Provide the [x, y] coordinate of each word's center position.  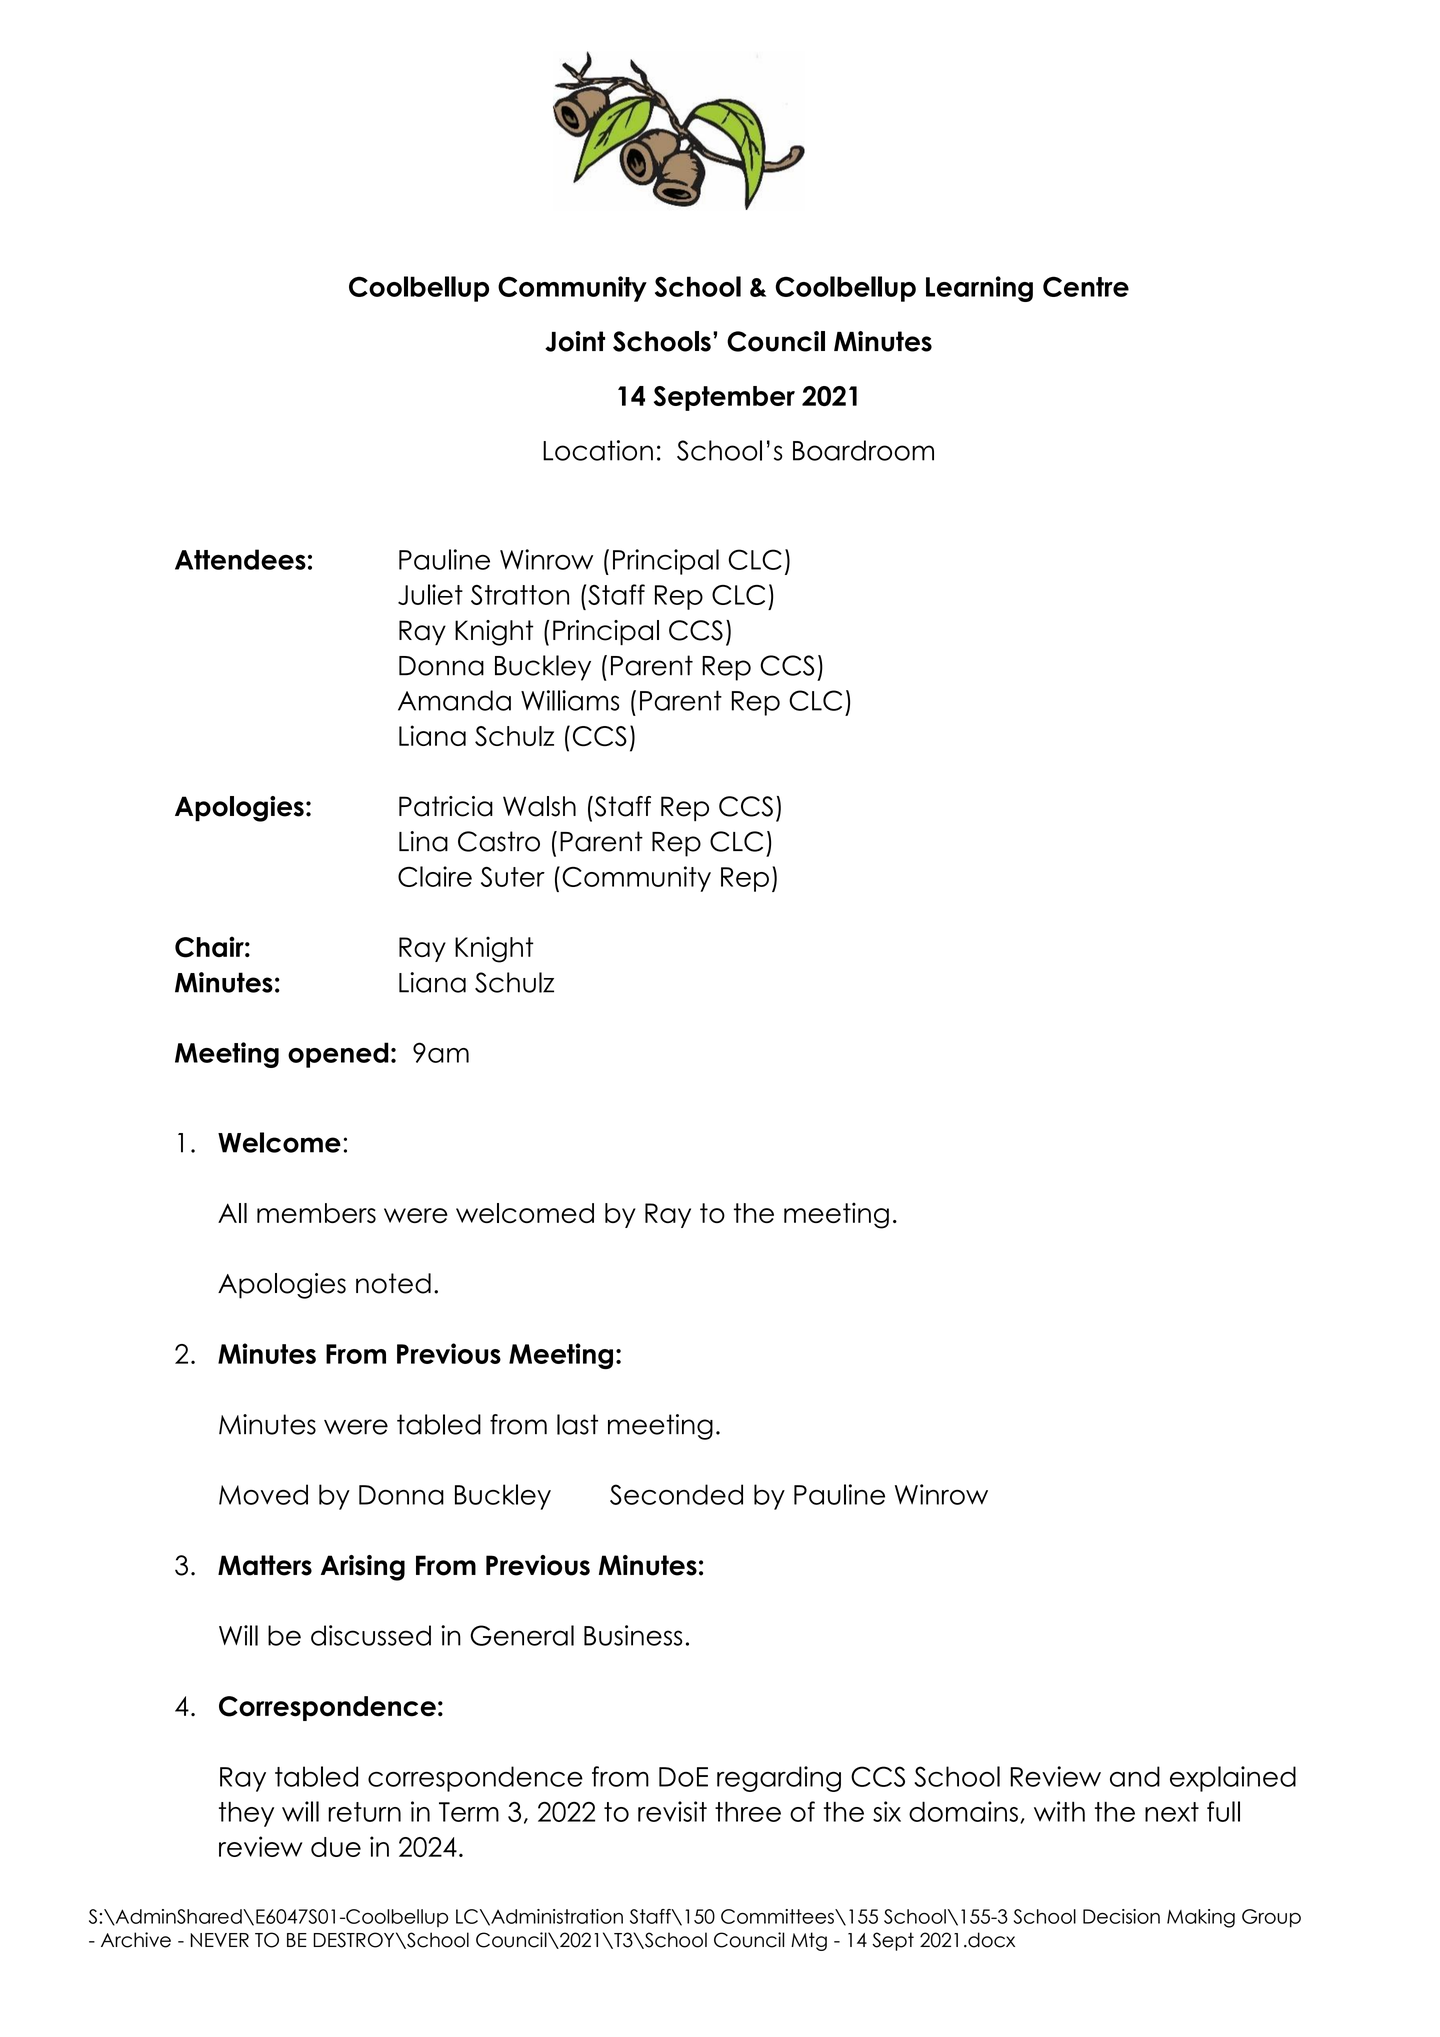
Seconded [676, 1494]
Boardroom [863, 450]
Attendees [240, 559]
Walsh [539, 806]
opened [338, 1055]
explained [1233, 1779]
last [577, 1424]
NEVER [219, 1940]
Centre [1086, 286]
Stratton [520, 595]
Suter [513, 877]
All [232, 1213]
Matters [265, 1565]
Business [633, 1635]
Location [598, 450]
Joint [575, 341]
